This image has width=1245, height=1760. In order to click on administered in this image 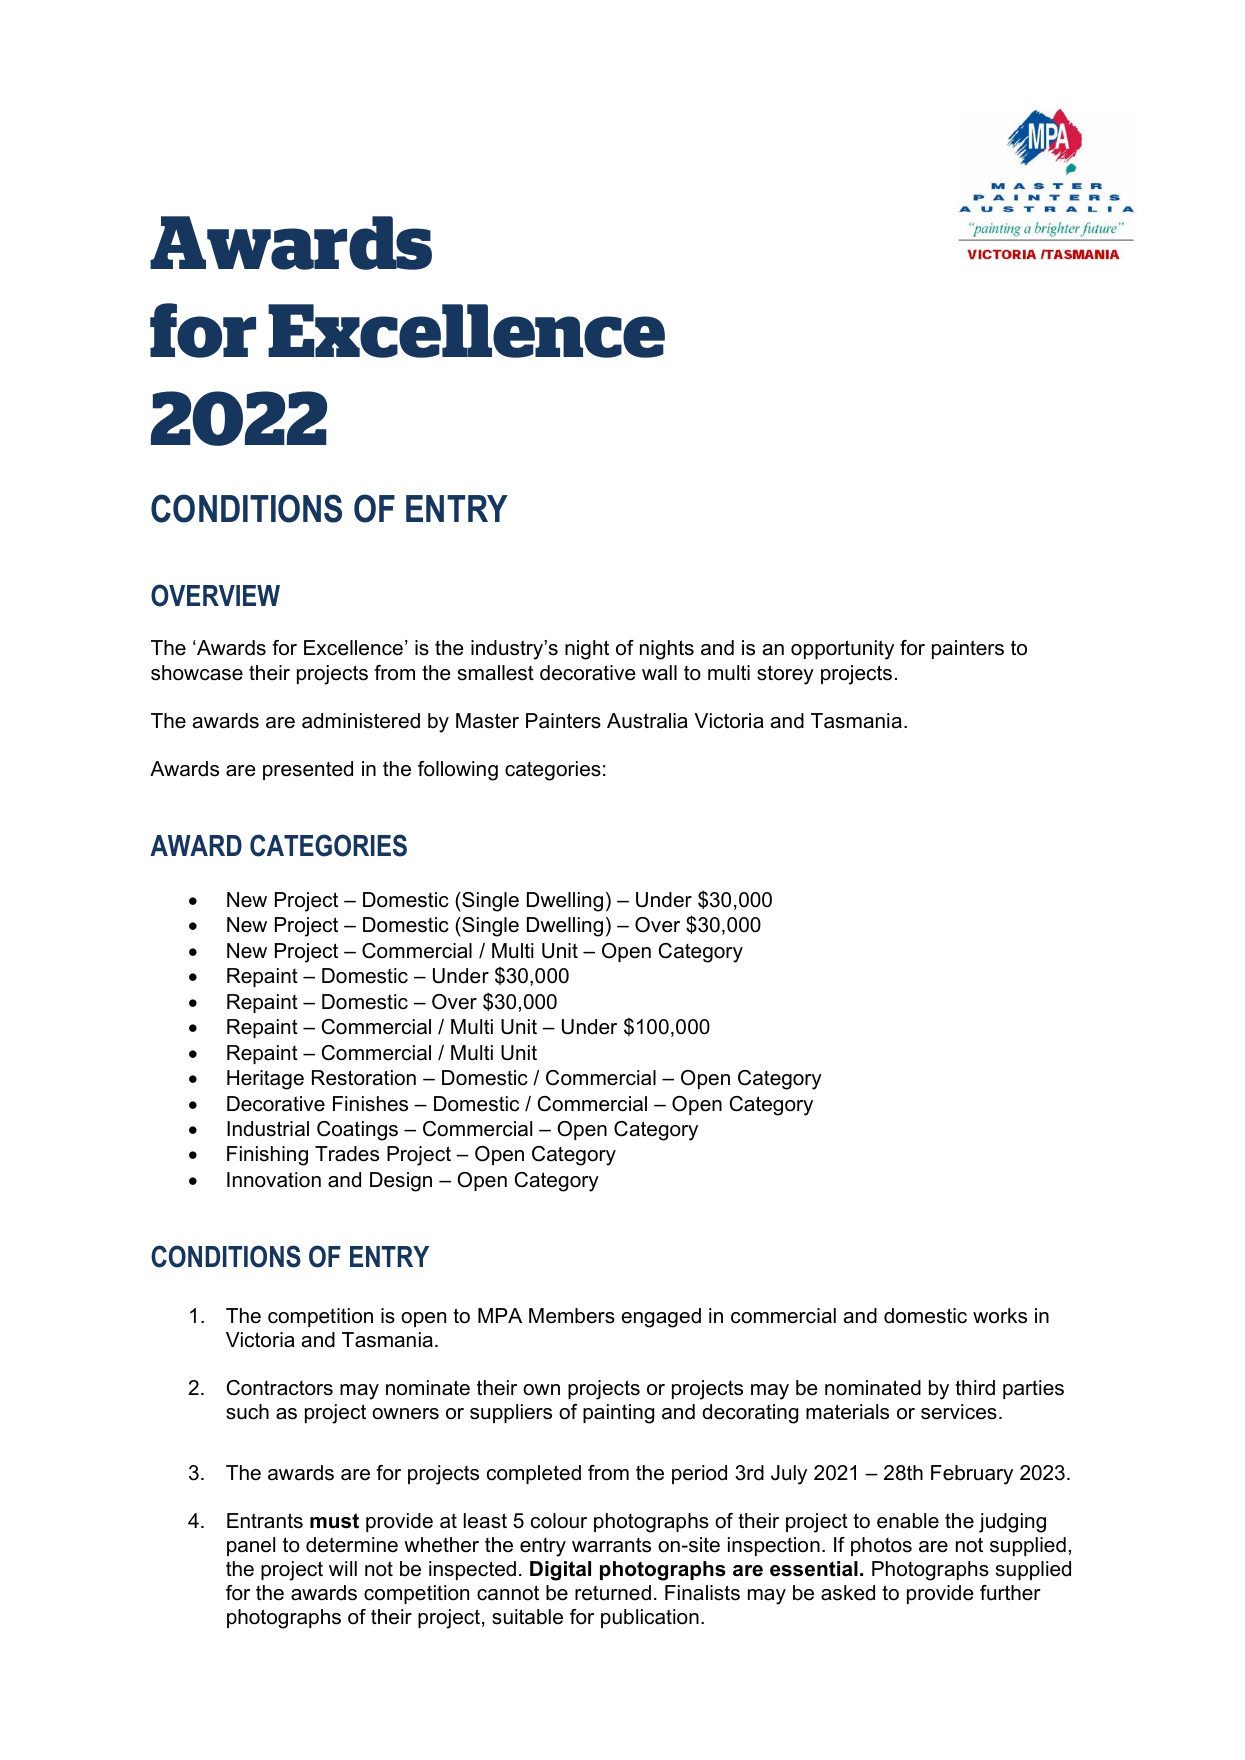, I will do `click(361, 721)`.
